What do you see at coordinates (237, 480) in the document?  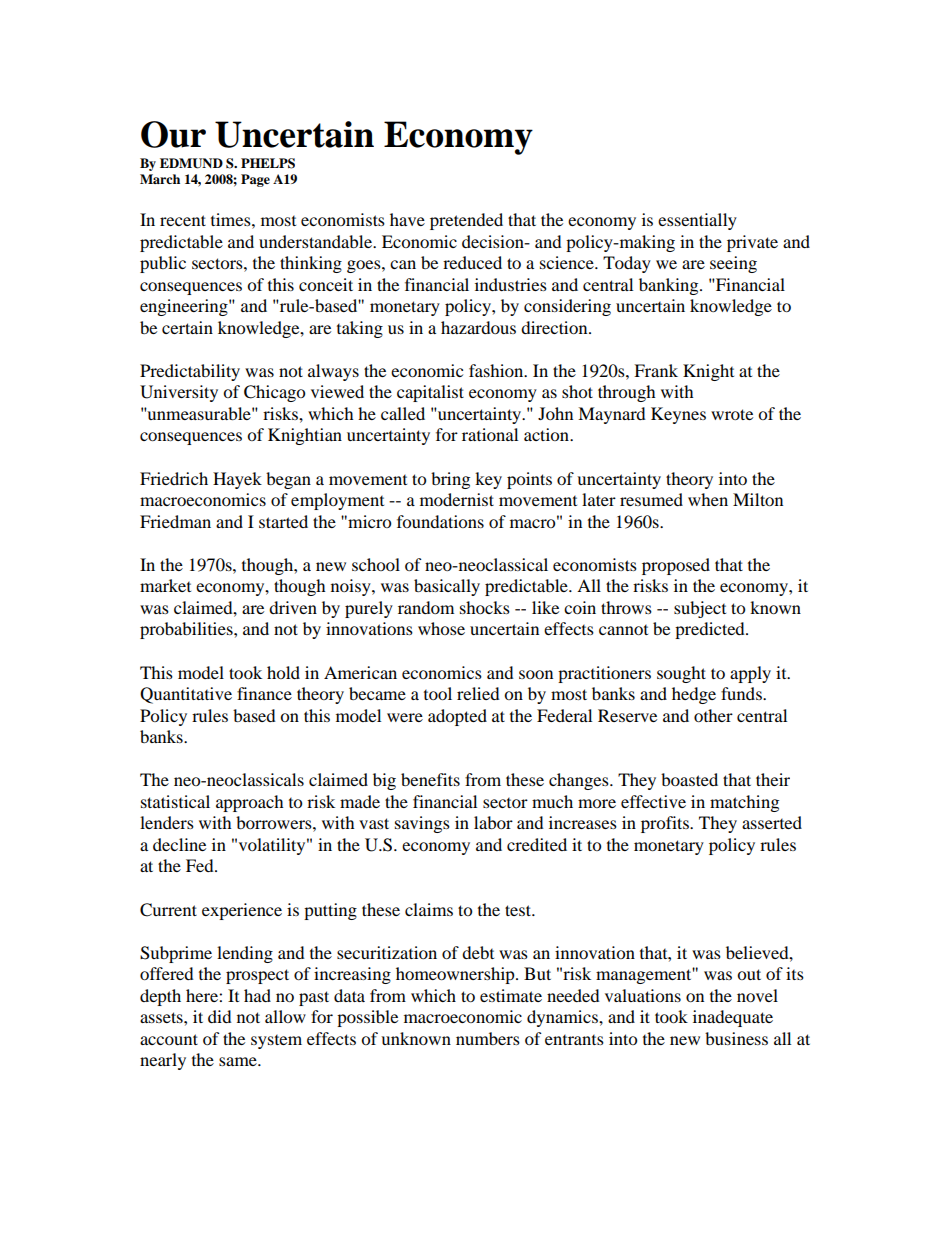 I see `Hayek` at bounding box center [237, 480].
